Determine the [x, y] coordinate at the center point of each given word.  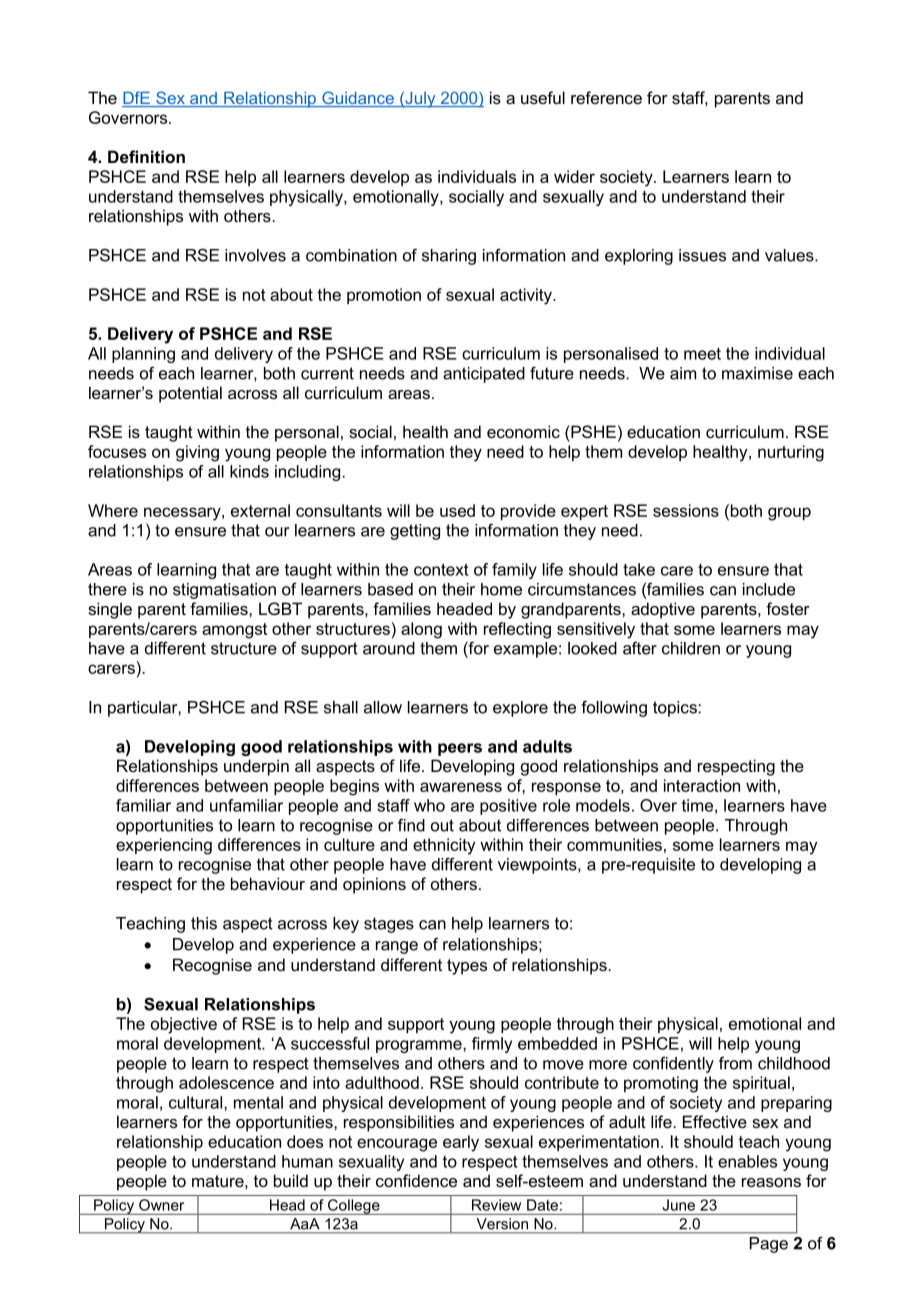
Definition [146, 156]
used [457, 510]
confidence [416, 1180]
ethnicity [444, 846]
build [291, 1180]
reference [606, 97]
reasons [771, 1182]
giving [197, 453]
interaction [702, 785]
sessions [686, 510]
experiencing [164, 846]
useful [543, 97]
